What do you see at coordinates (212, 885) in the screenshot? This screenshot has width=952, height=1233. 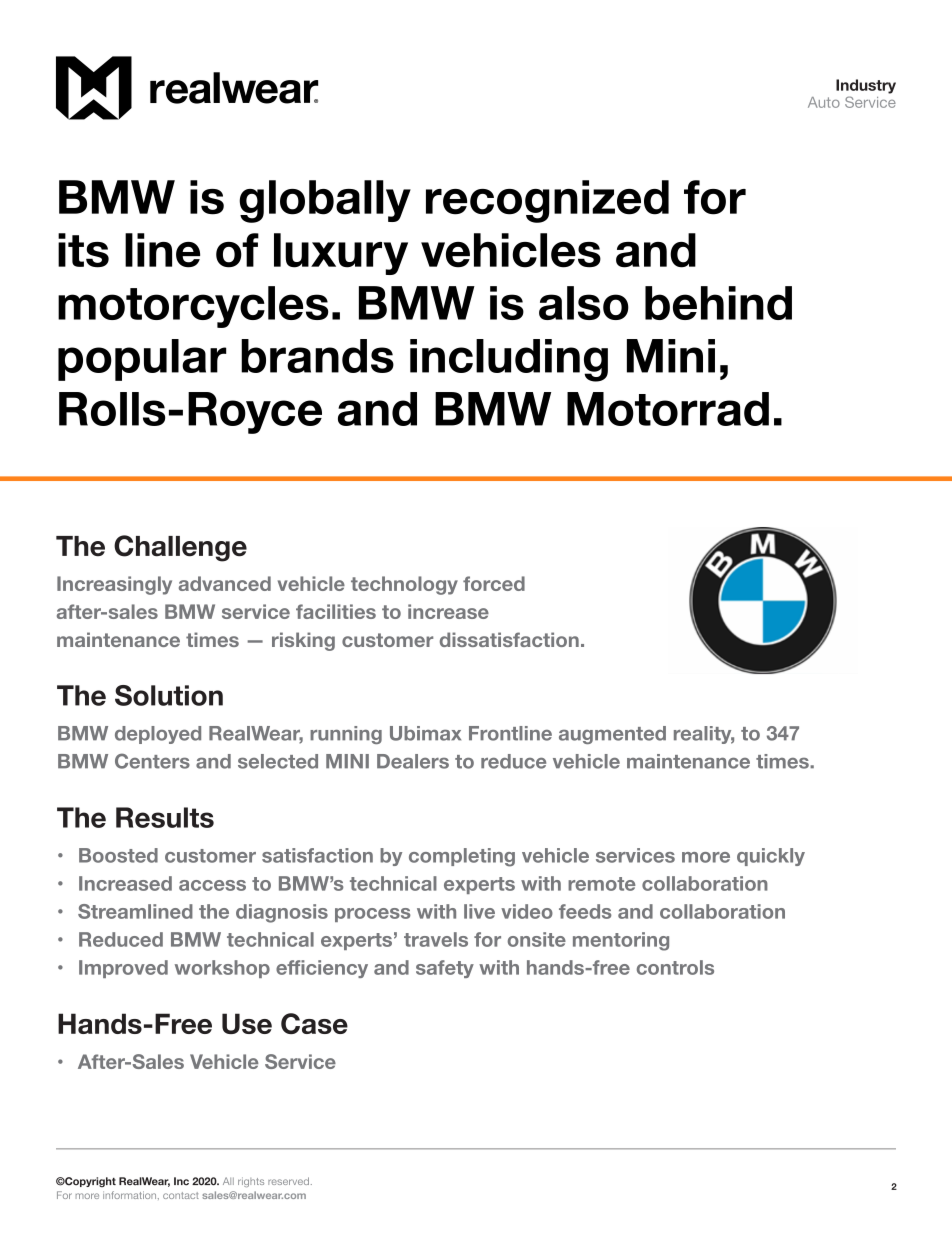 I see `access` at bounding box center [212, 885].
